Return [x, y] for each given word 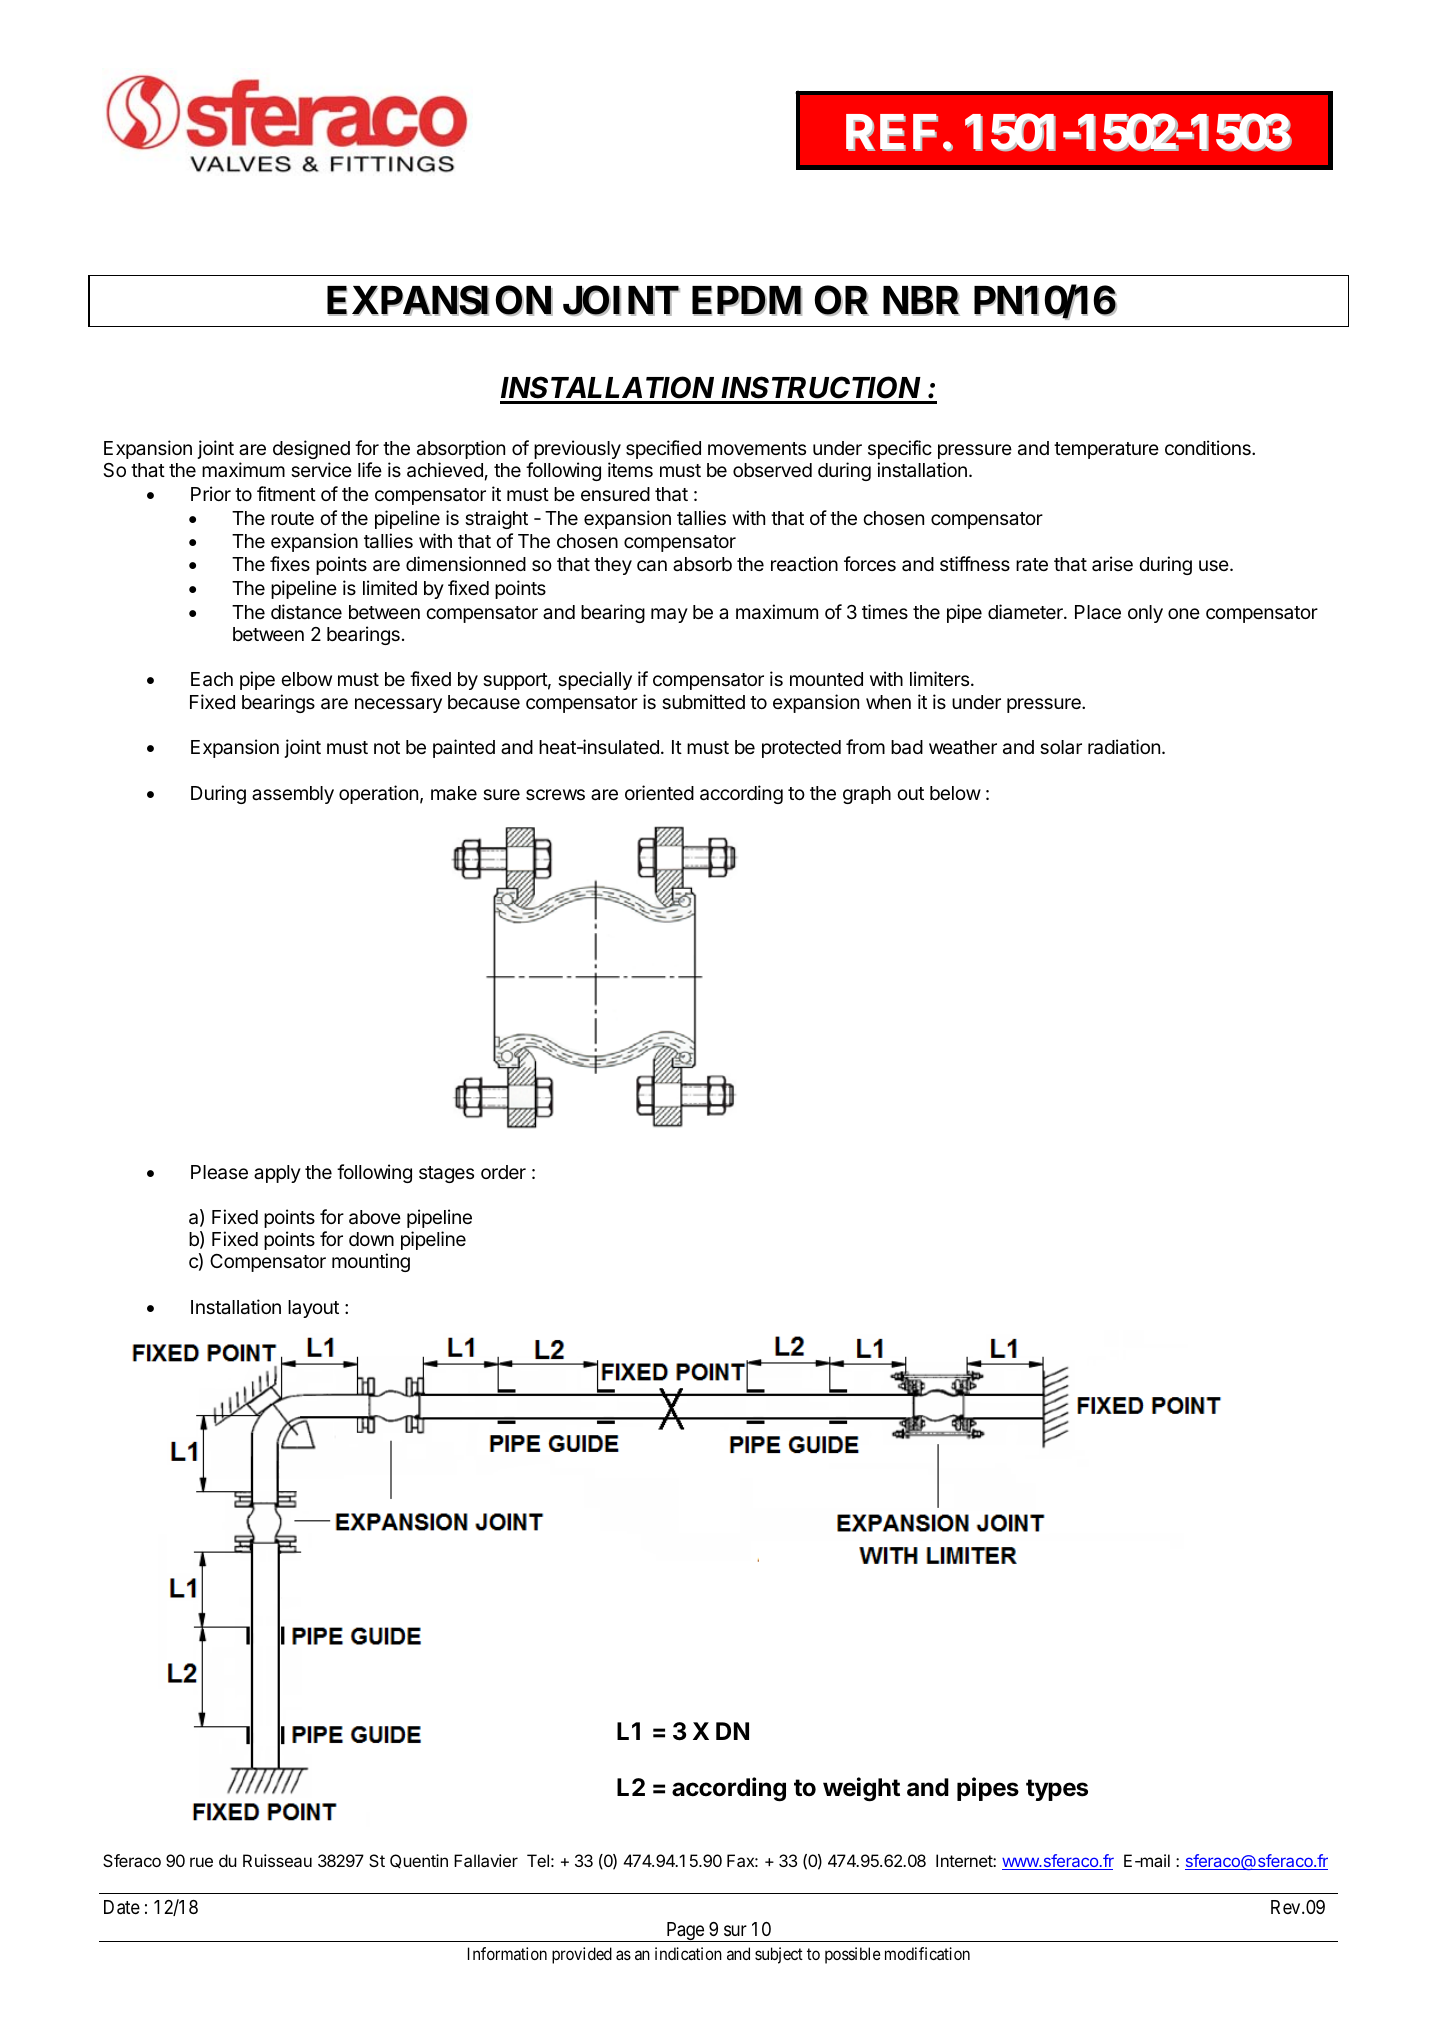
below [955, 793]
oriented [659, 792]
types [1057, 1790]
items [630, 469]
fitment [286, 493]
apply [277, 1174]
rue [201, 1862]
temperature [1106, 450]
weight [861, 1789]
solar [1061, 747]
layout [313, 1309]
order [503, 1172]
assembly [293, 795]
